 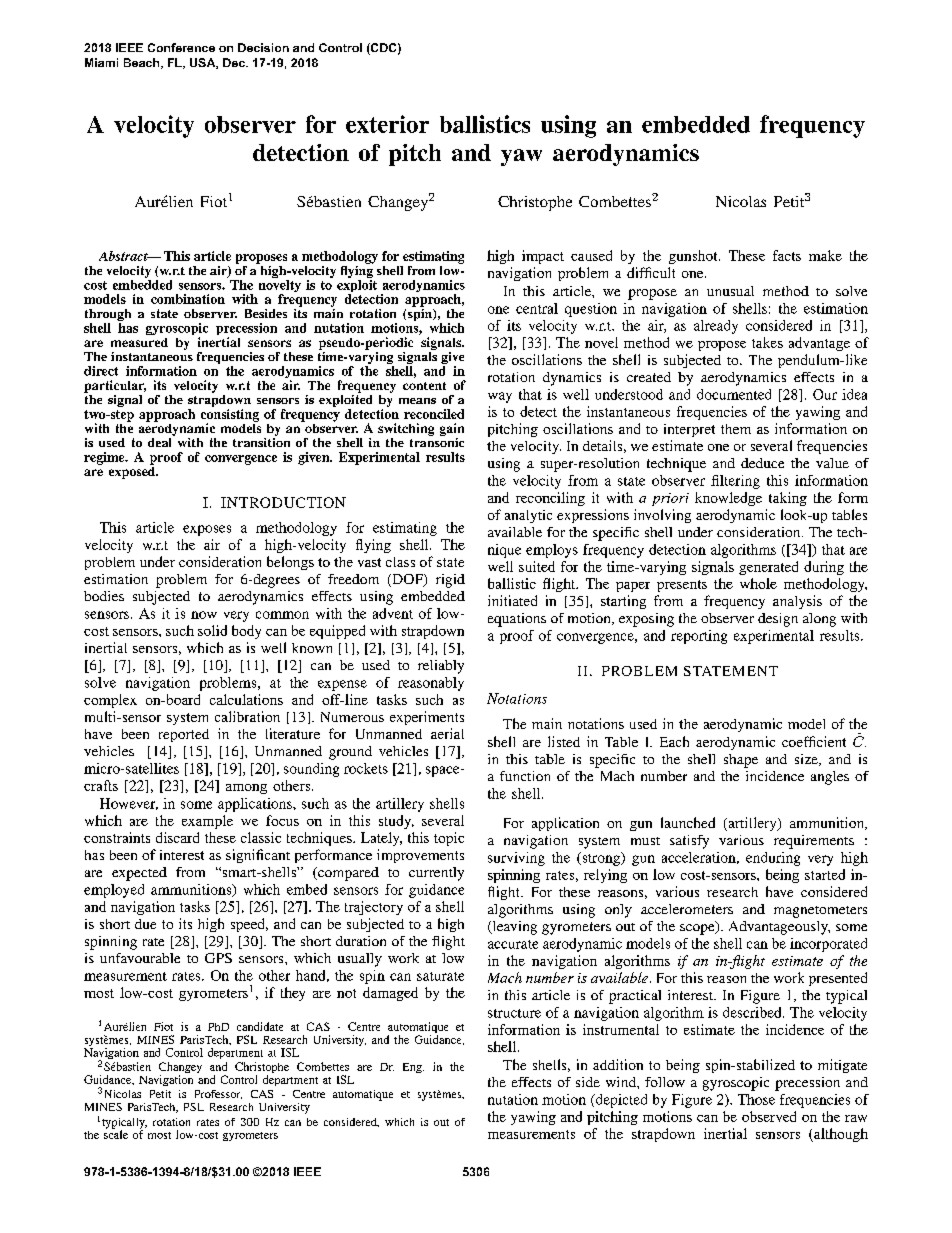 What do you see at coordinates (413, 1068) in the screenshot?
I see `Eng` at bounding box center [413, 1068].
